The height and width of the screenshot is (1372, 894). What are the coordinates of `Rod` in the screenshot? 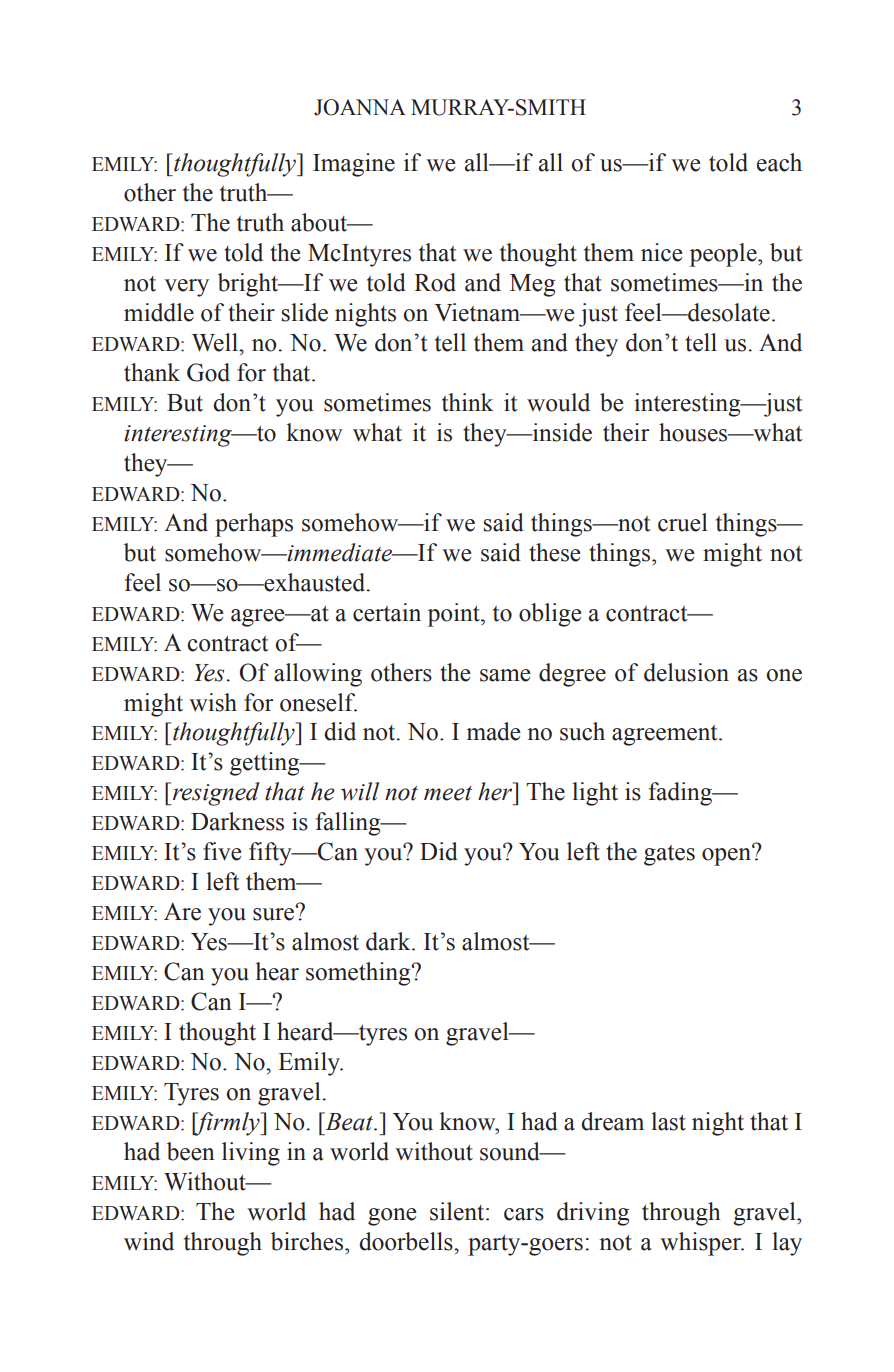 It's located at (435, 282).
